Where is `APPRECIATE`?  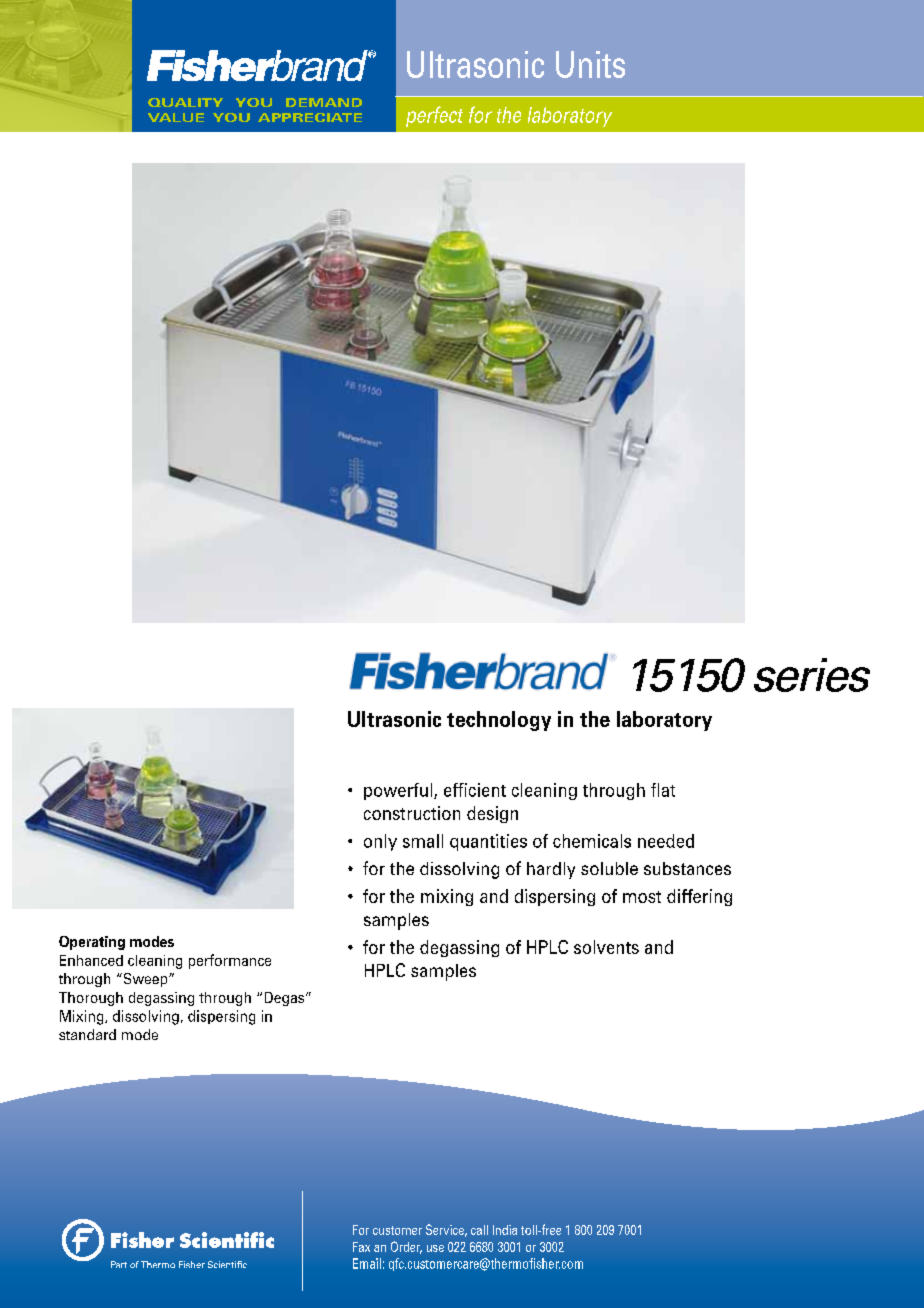
APPRECIATE is located at coordinates (310, 117).
